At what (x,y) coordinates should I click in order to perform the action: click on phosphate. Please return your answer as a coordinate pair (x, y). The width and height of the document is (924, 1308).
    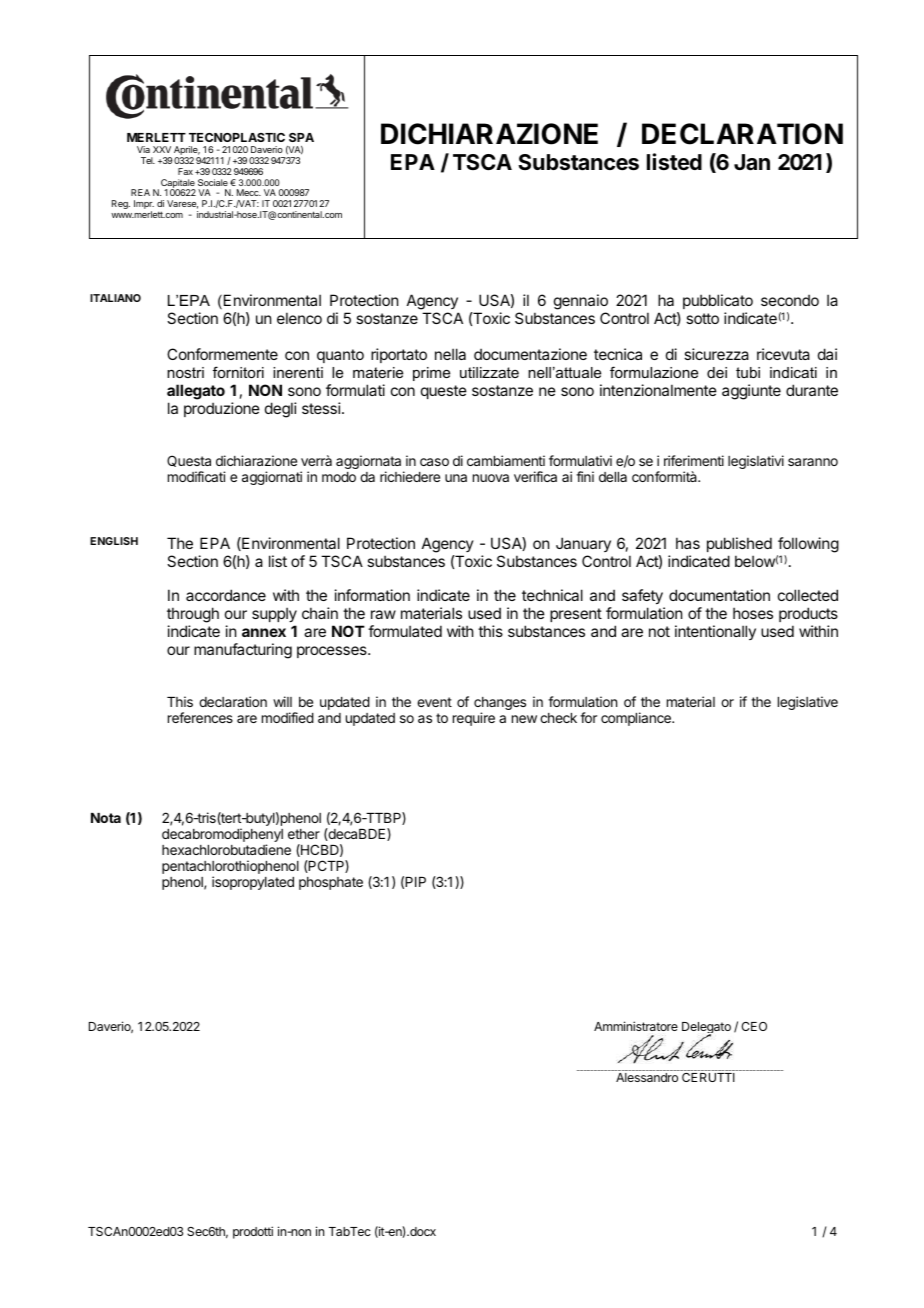
    Looking at the image, I should click on (331, 883).
